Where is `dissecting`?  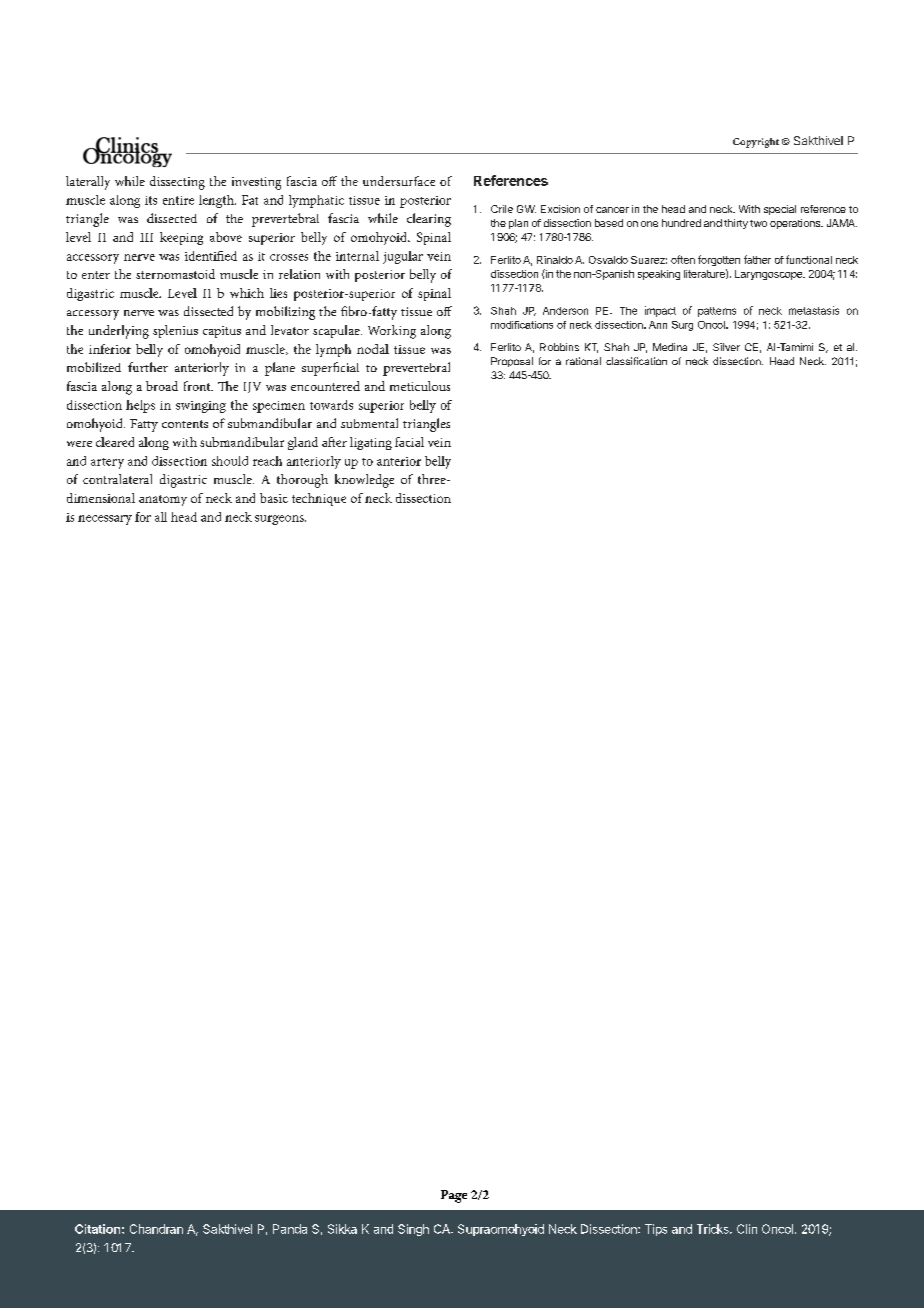
dissecting is located at coordinates (177, 183).
